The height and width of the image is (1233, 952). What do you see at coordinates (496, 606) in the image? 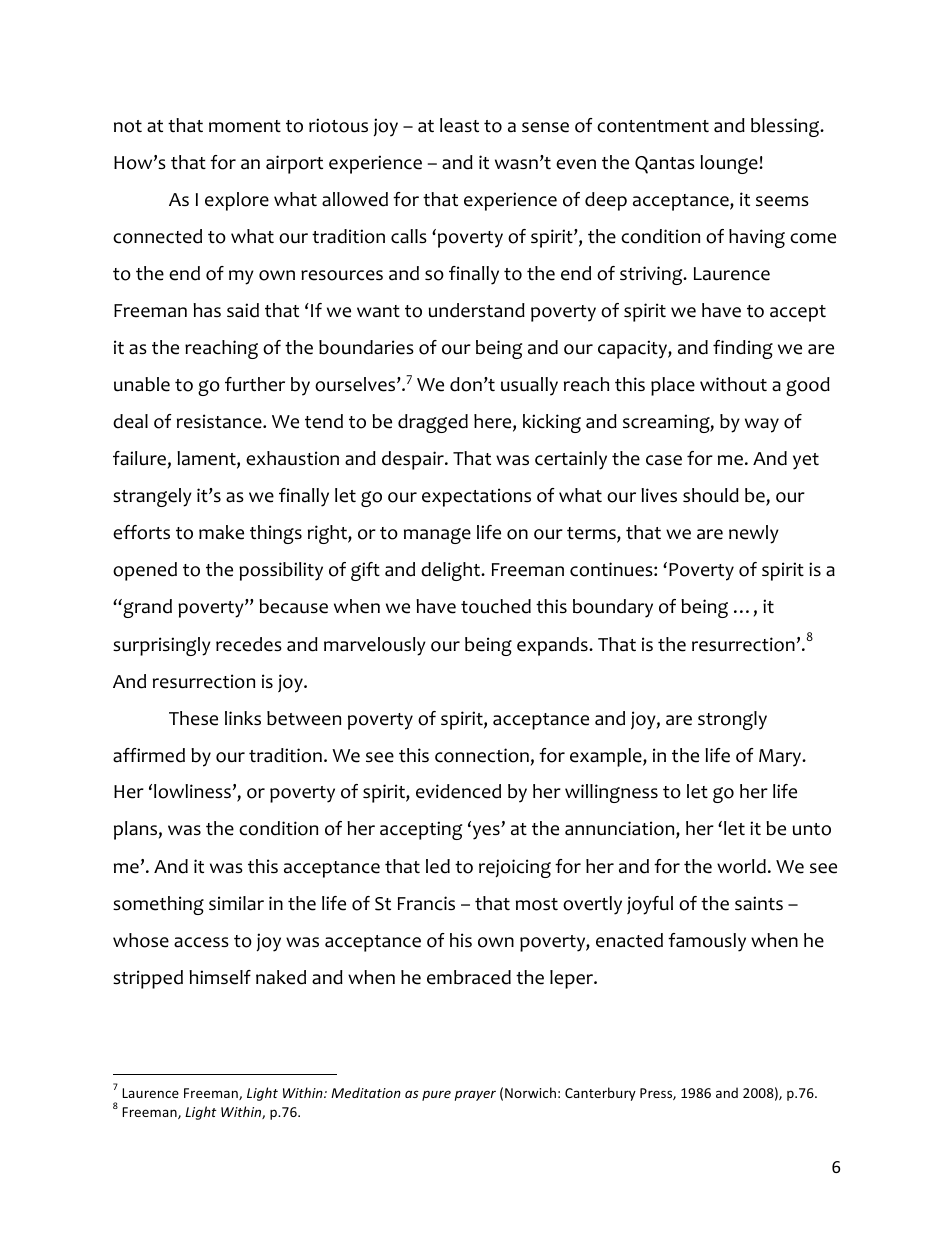
I see `touched` at bounding box center [496, 606].
